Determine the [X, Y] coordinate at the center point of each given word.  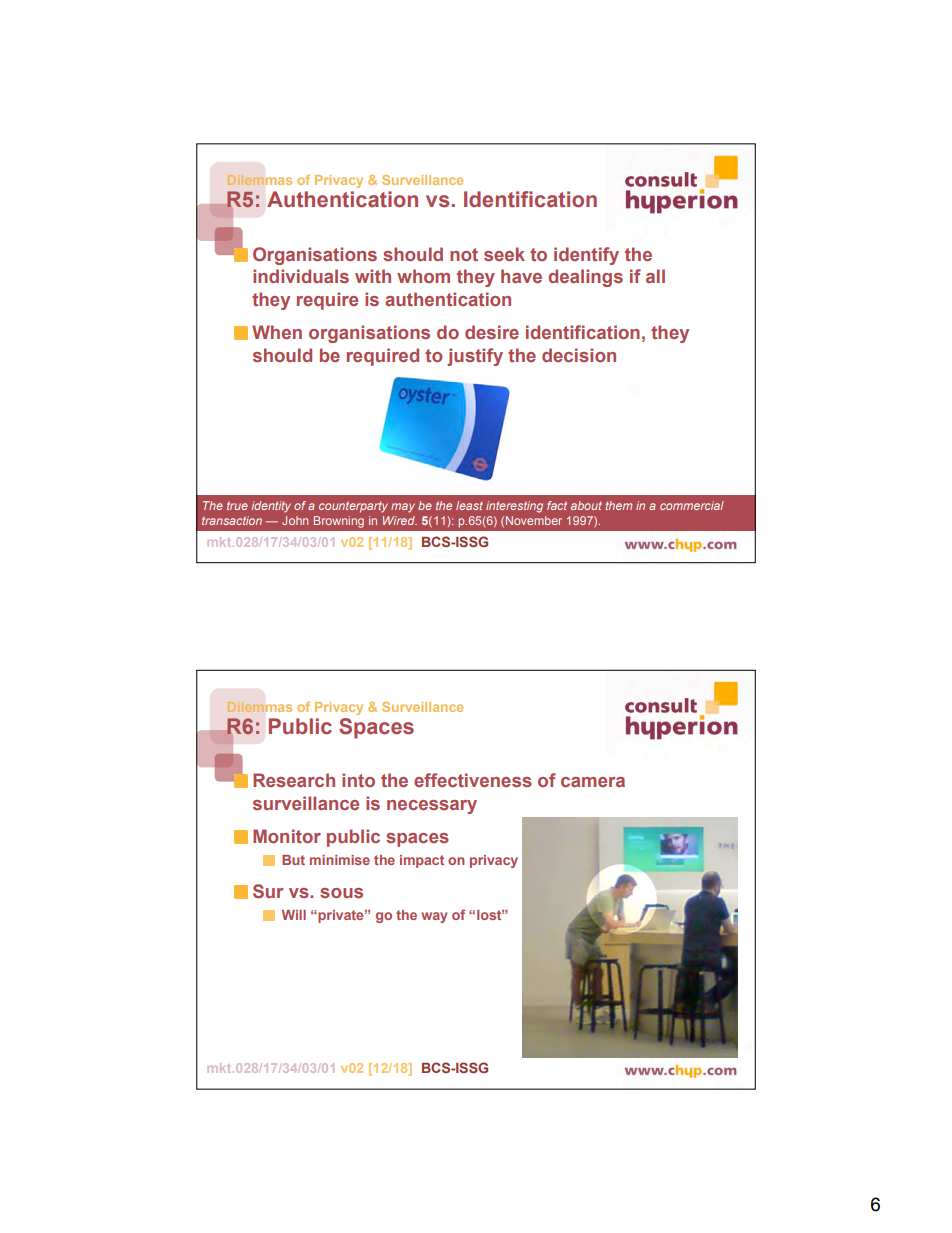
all [655, 276]
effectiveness [473, 780]
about [586, 505]
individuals [301, 276]
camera [593, 782]
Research [294, 780]
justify [475, 357]
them [619, 505]
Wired [400, 520]
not [464, 254]
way [434, 917]
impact [422, 861]
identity [271, 507]
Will [294, 915]
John [295, 520]
